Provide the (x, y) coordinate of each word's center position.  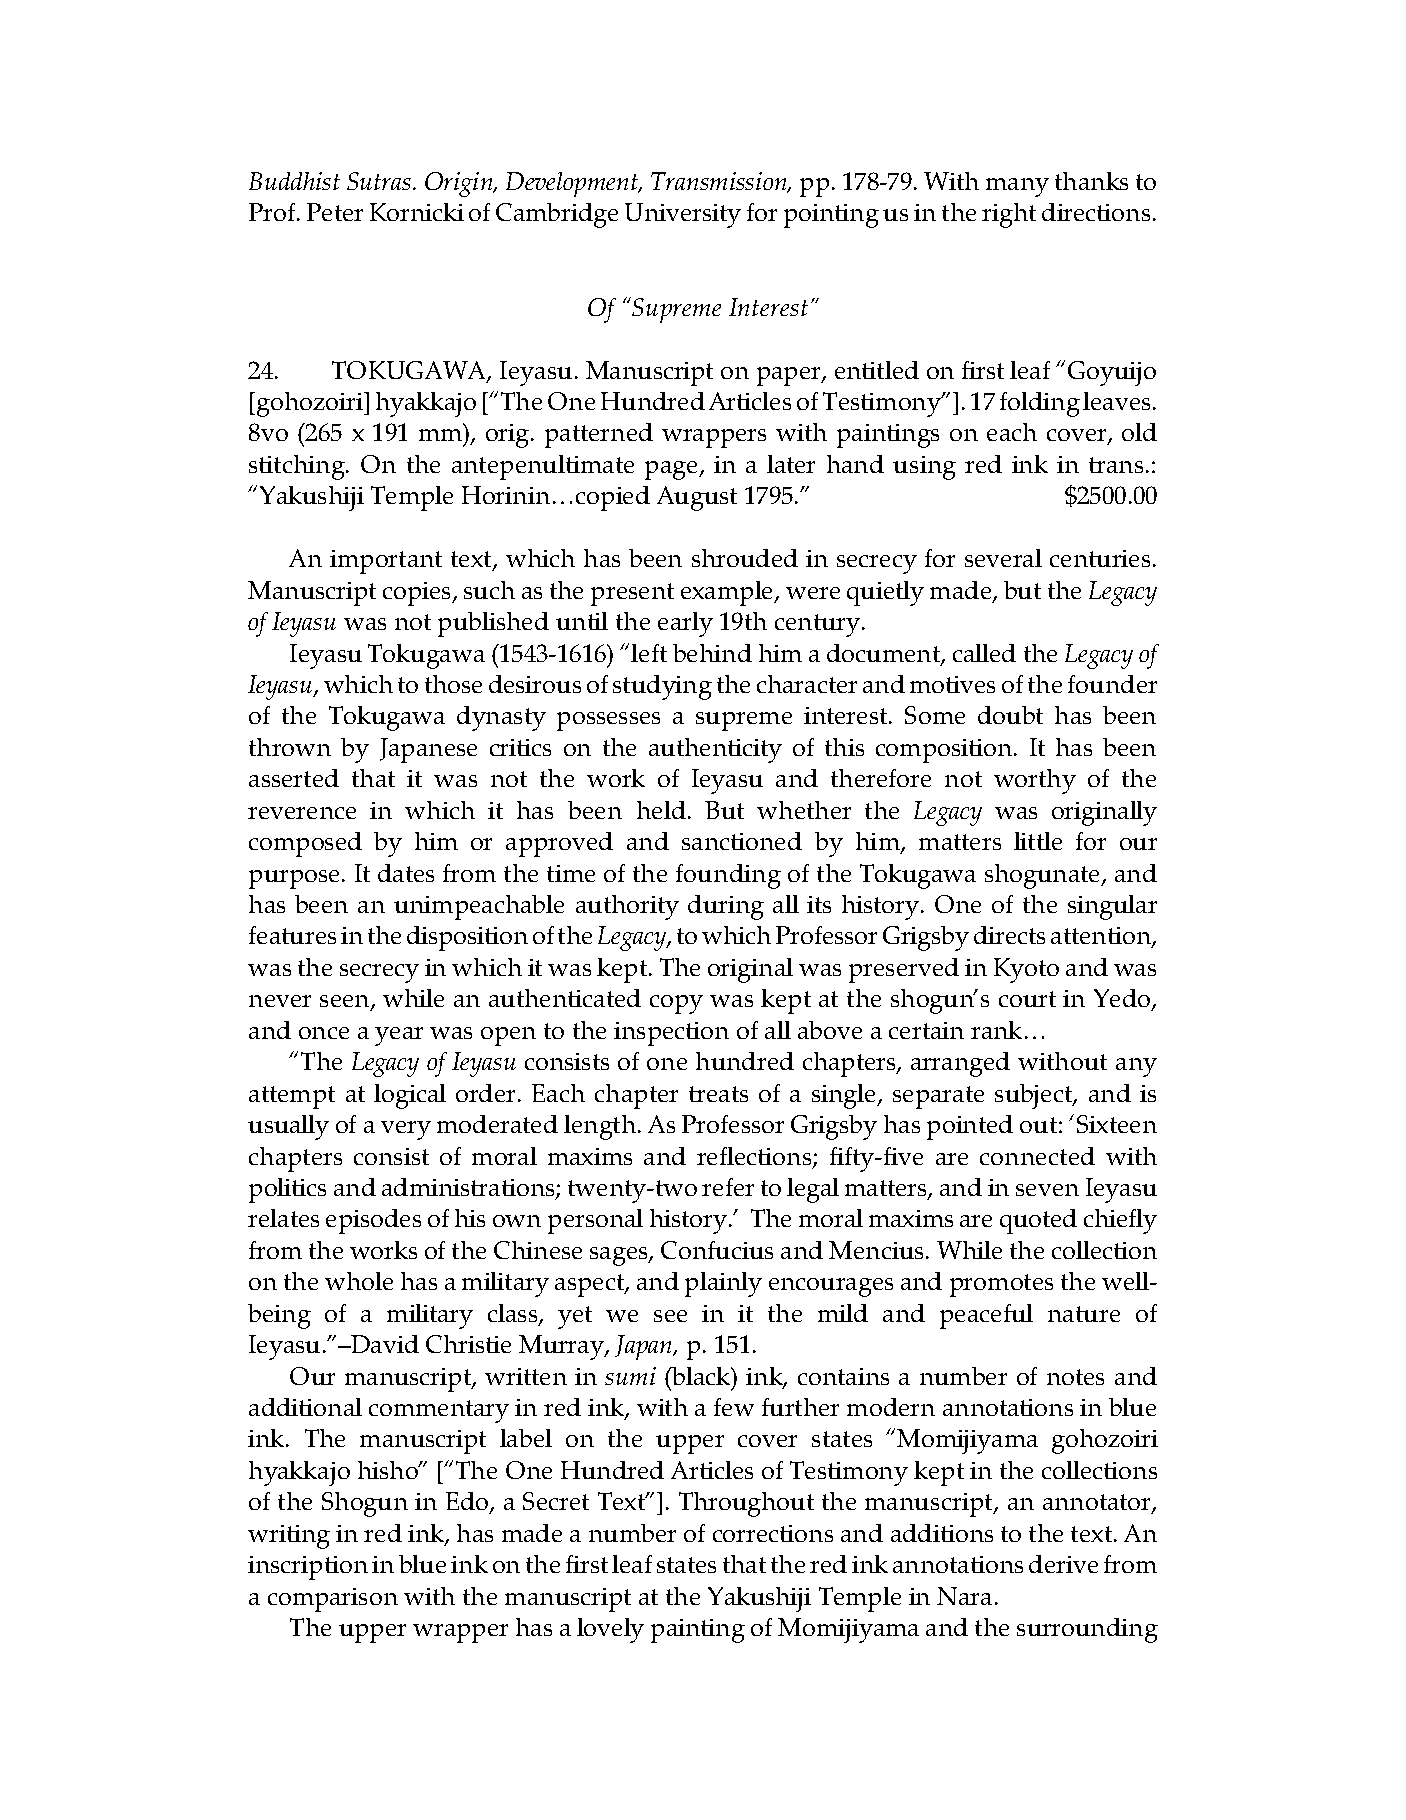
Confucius (717, 1250)
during (726, 907)
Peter (335, 212)
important (386, 562)
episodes (373, 1221)
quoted (1038, 1221)
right (1009, 215)
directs (1009, 935)
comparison (333, 1600)
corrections (773, 1533)
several (1003, 558)
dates (406, 873)
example (728, 593)
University (683, 215)
